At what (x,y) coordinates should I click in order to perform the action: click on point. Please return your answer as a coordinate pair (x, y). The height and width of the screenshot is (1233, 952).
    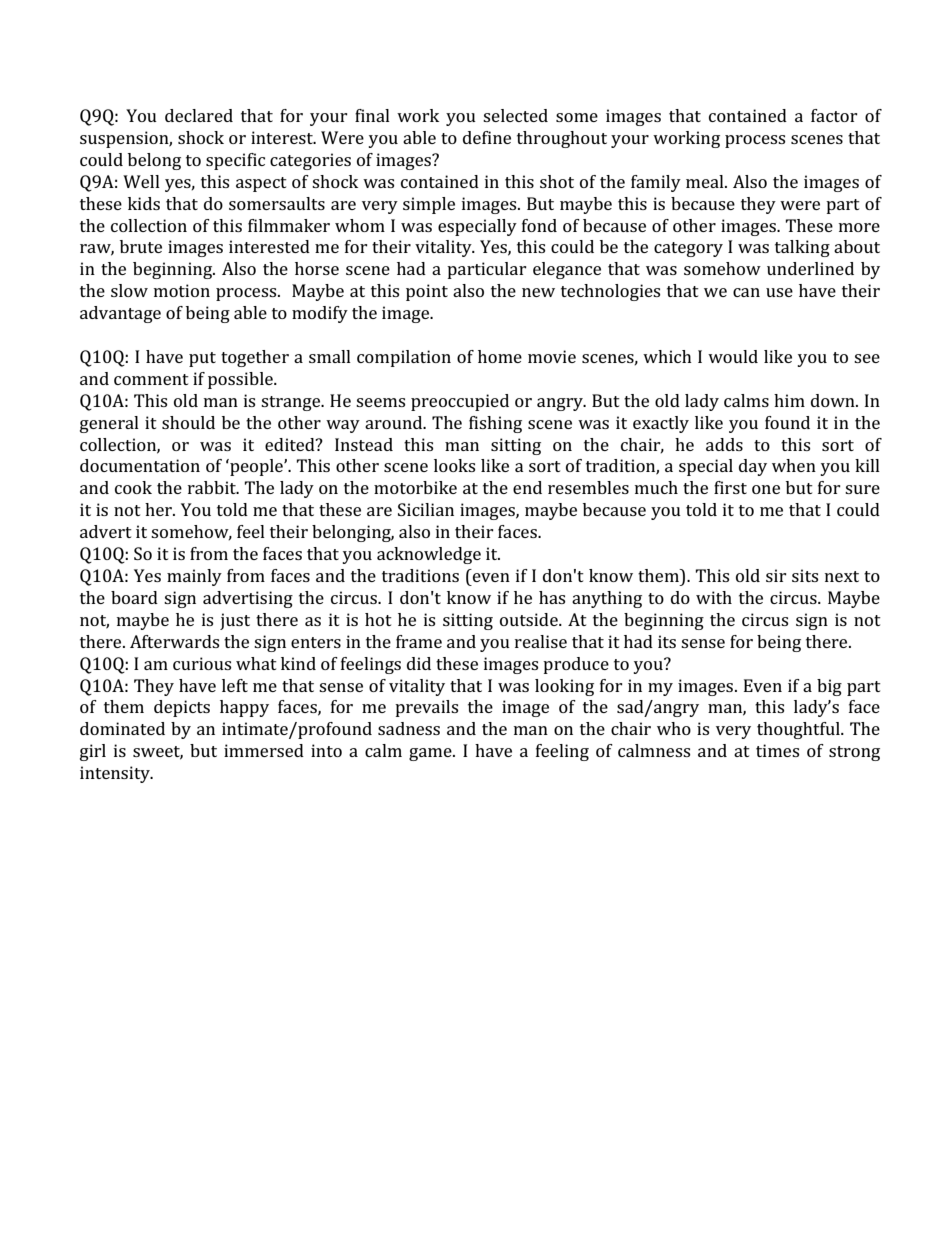
    Looking at the image, I should click on (427, 292).
